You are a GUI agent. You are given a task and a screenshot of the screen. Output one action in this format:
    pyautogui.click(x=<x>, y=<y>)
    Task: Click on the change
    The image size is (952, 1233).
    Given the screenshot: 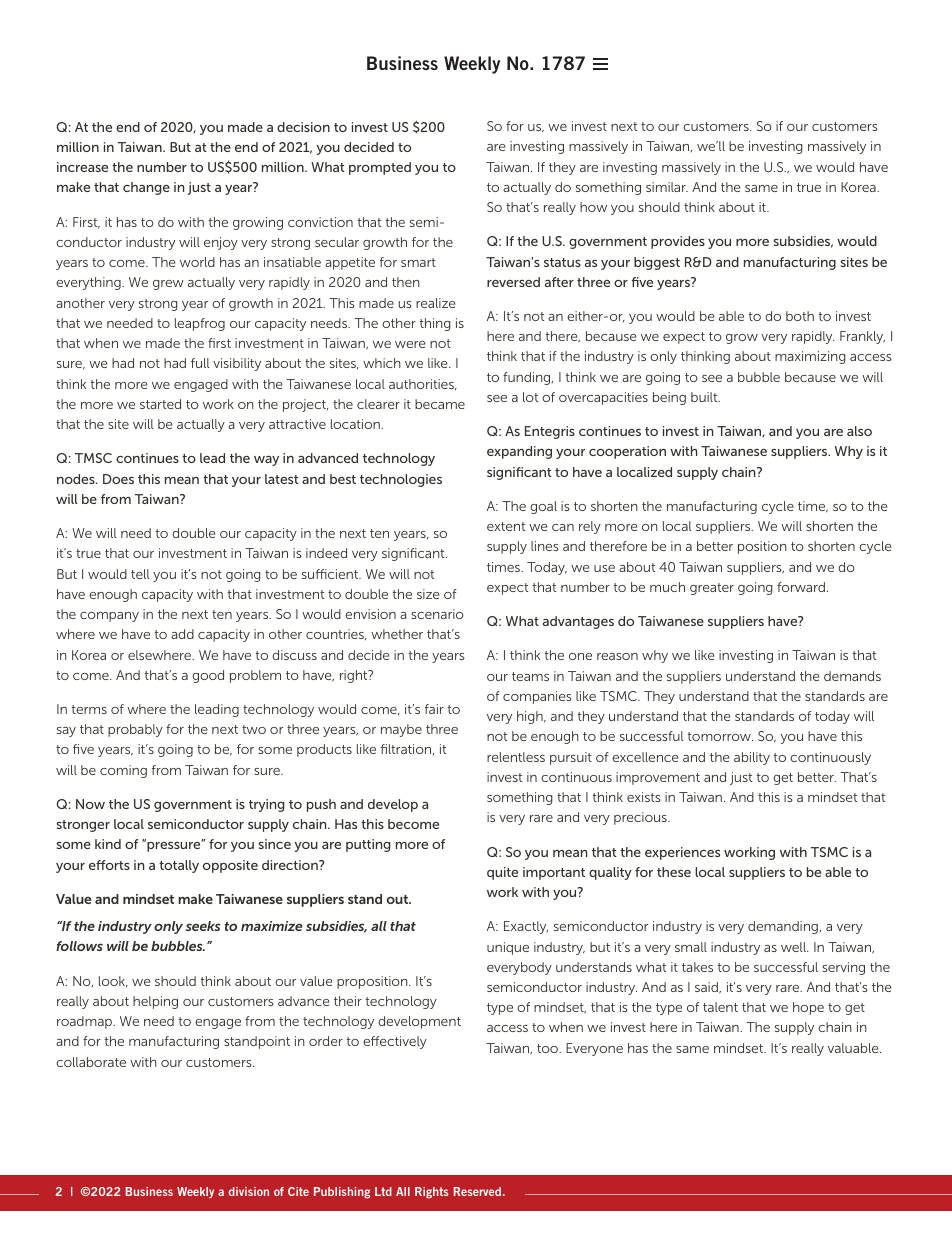 What is the action you would take?
    pyautogui.click(x=146, y=188)
